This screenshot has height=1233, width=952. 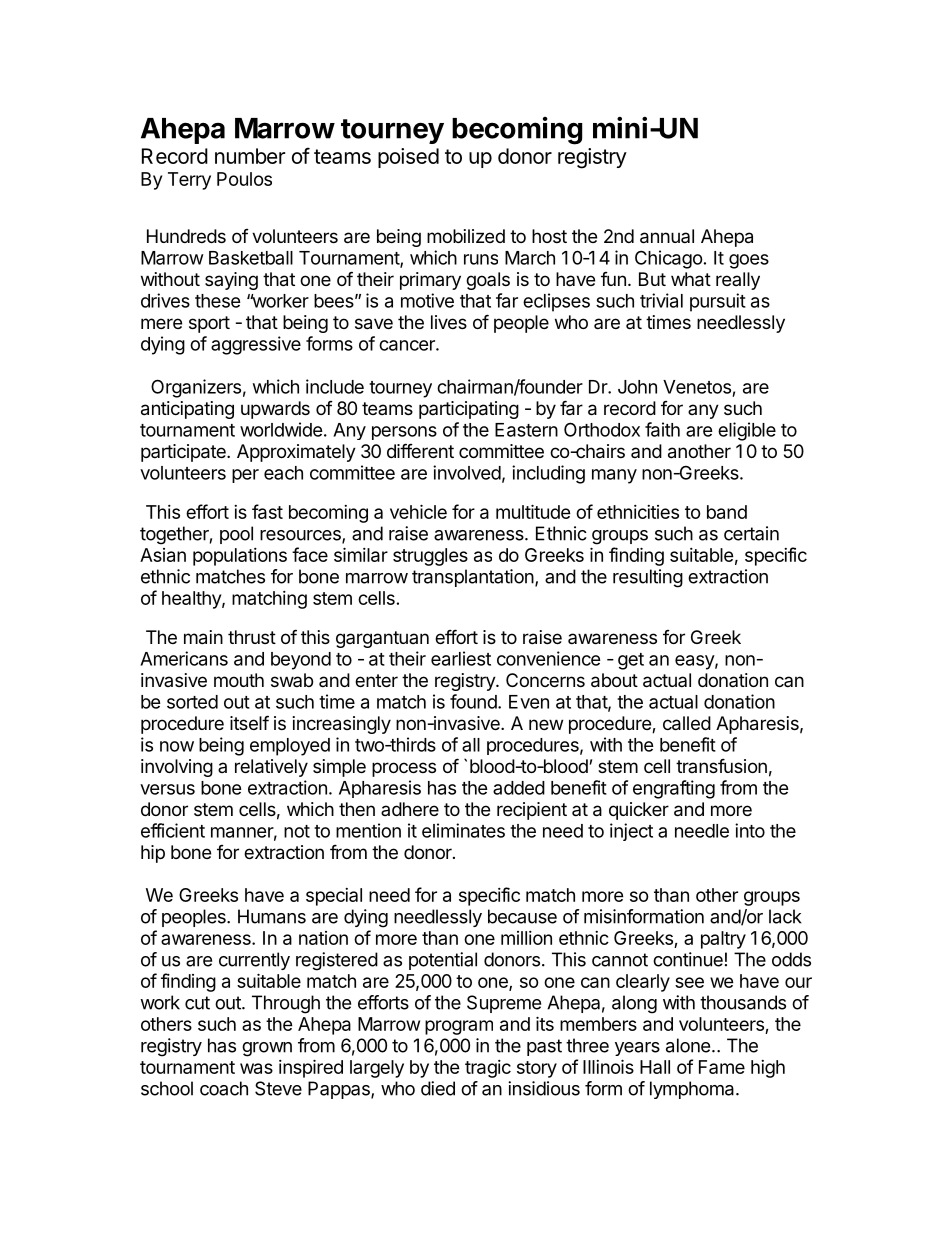 I want to click on lives, so click(x=449, y=322).
